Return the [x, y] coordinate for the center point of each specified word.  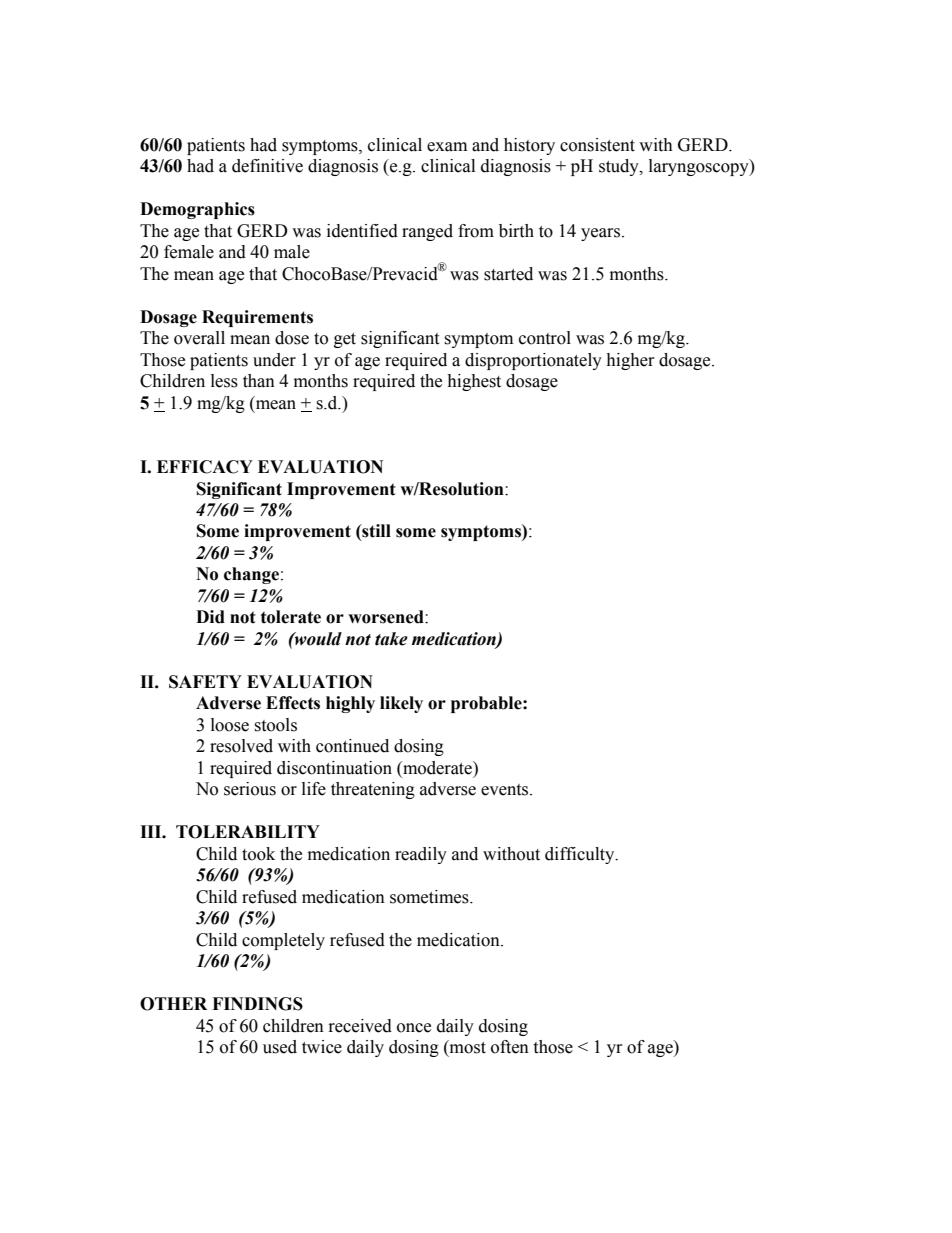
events [506, 790]
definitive [267, 166]
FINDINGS [257, 1004]
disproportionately [533, 361]
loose [230, 725]
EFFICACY [205, 467]
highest [474, 382]
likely [401, 704]
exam [447, 147]
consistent [597, 145]
